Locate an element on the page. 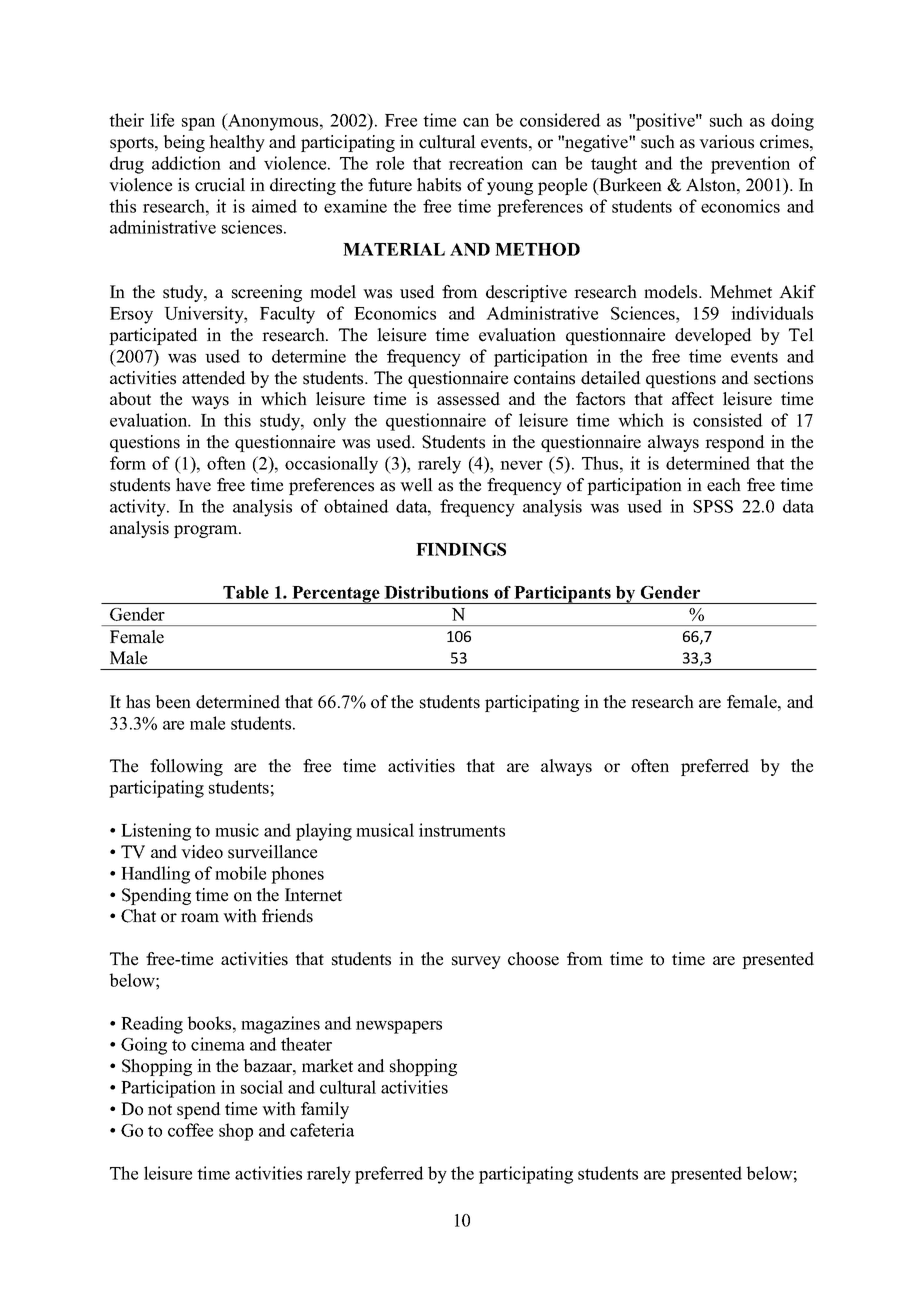 This document has width=924, height=1308. choose is located at coordinates (533, 959).
